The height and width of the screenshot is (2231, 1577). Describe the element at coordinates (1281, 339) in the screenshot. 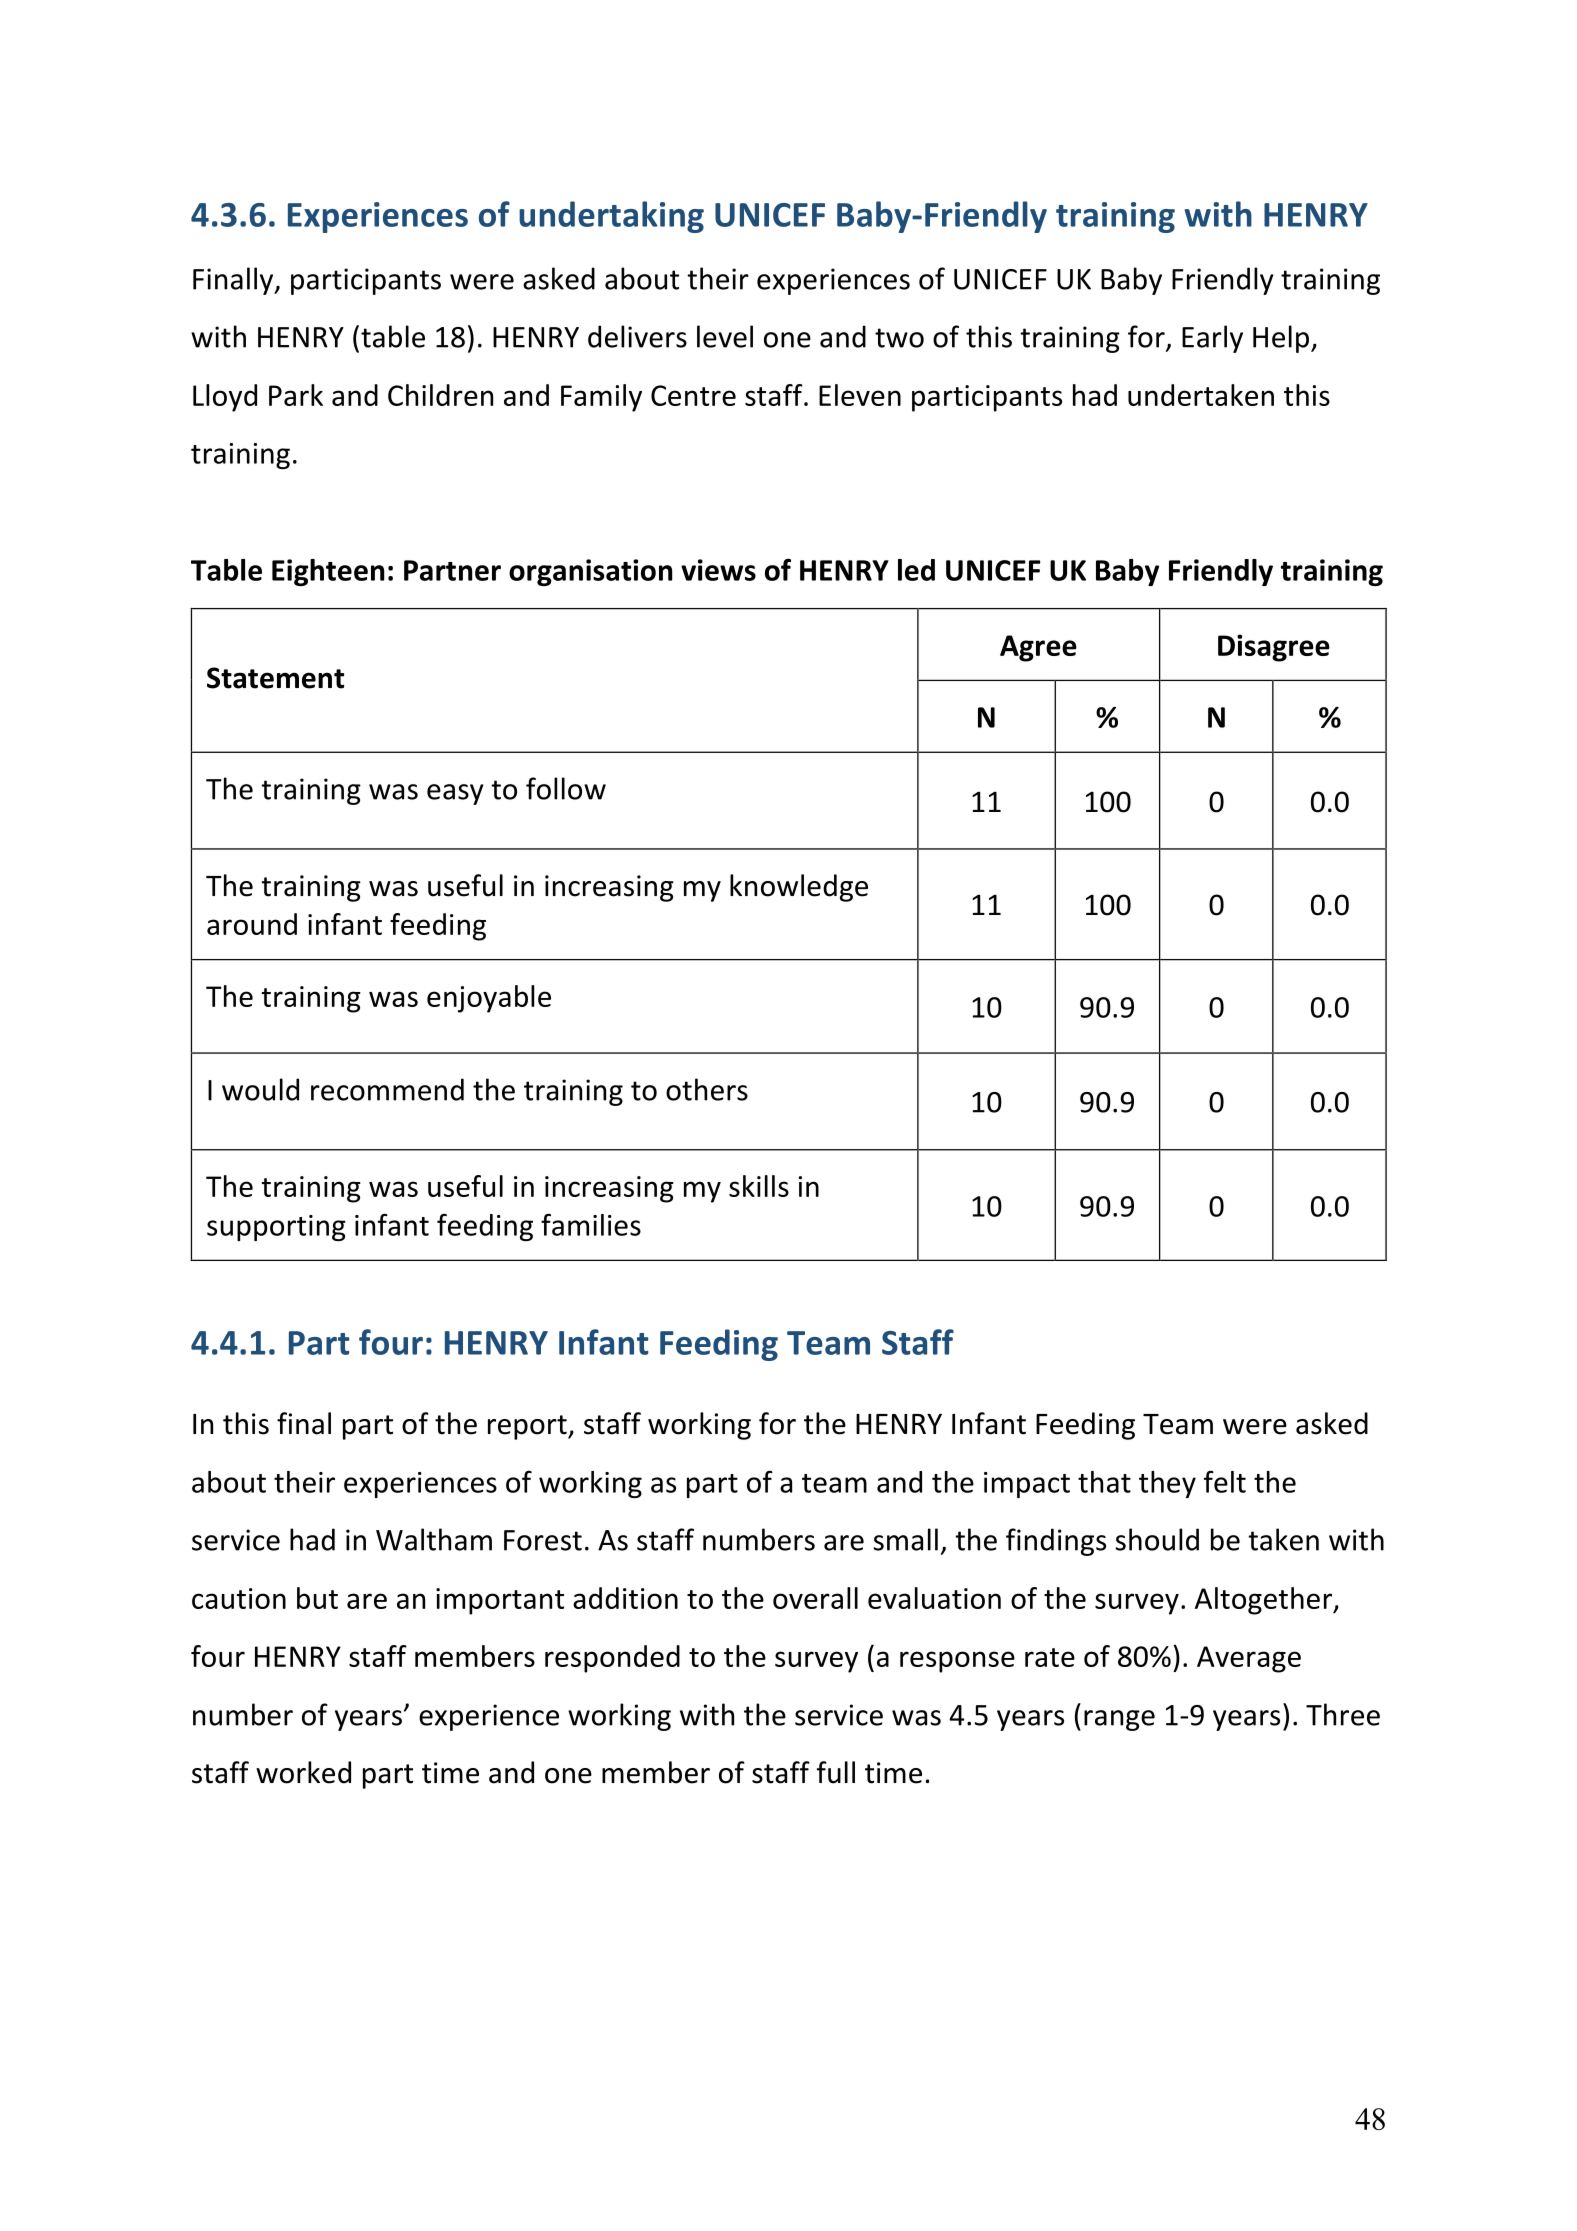

I see `Help` at that location.
